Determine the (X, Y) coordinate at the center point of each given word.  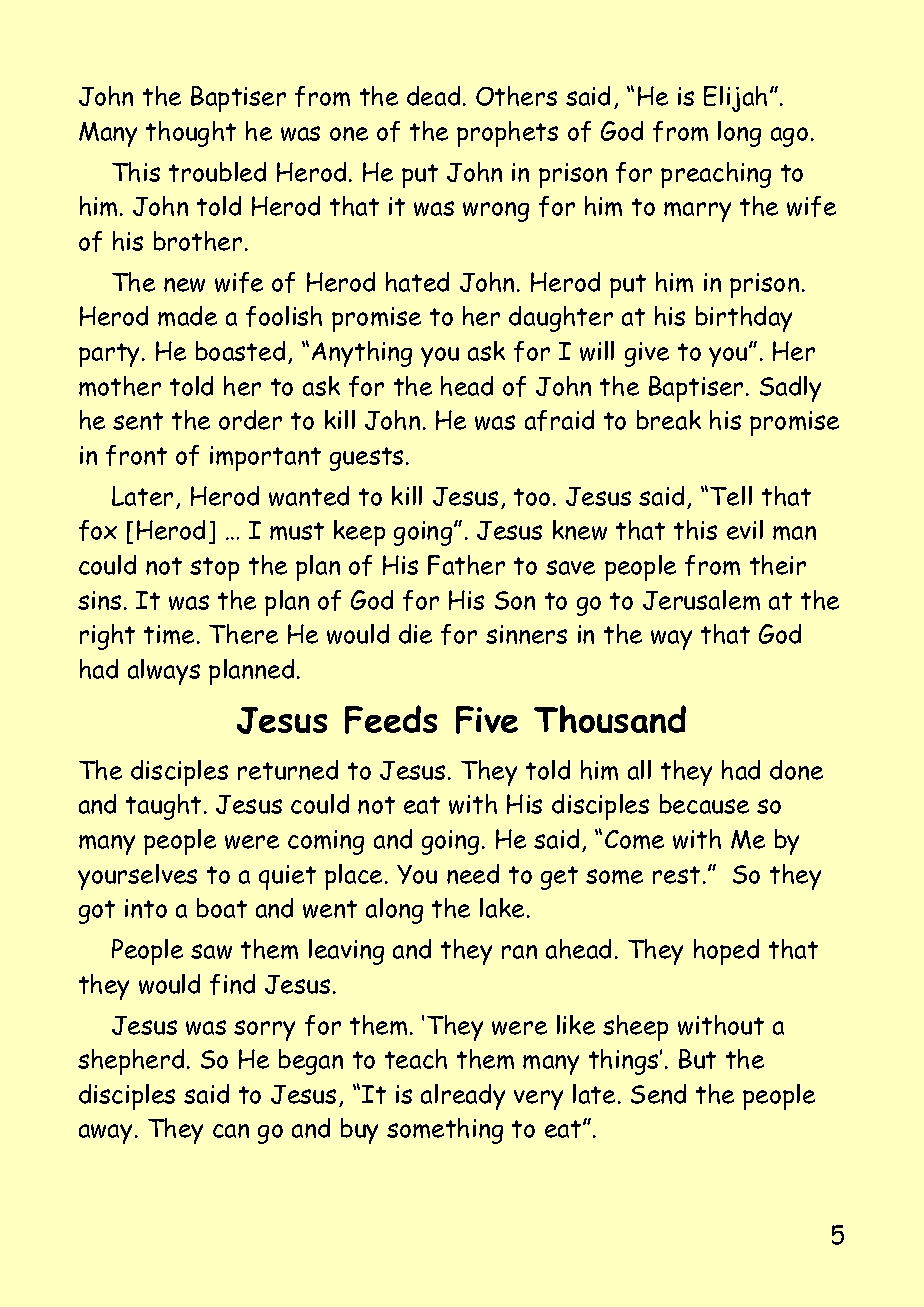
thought (191, 134)
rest (676, 875)
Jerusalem (701, 600)
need (473, 874)
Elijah (735, 99)
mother (120, 386)
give (647, 354)
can (231, 1131)
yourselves (137, 877)
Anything (362, 354)
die (415, 634)
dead (433, 96)
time (169, 634)
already (463, 1097)
